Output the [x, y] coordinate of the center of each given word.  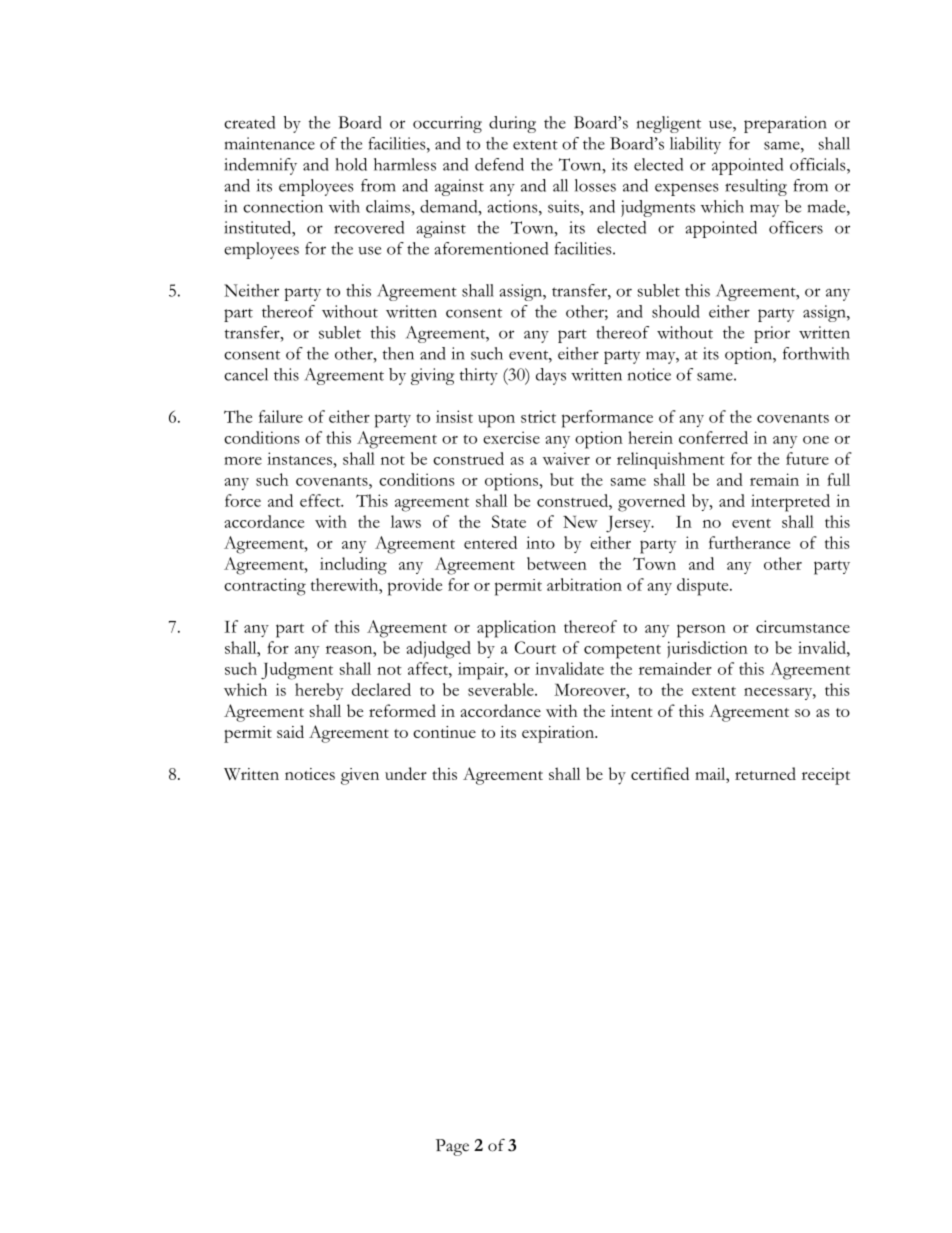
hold [351, 164]
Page [452, 1147]
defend [499, 164]
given [360, 776]
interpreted [790, 503]
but [562, 479]
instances [299, 458]
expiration [559, 734]
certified [660, 773]
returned [765, 773]
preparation [785, 124]
